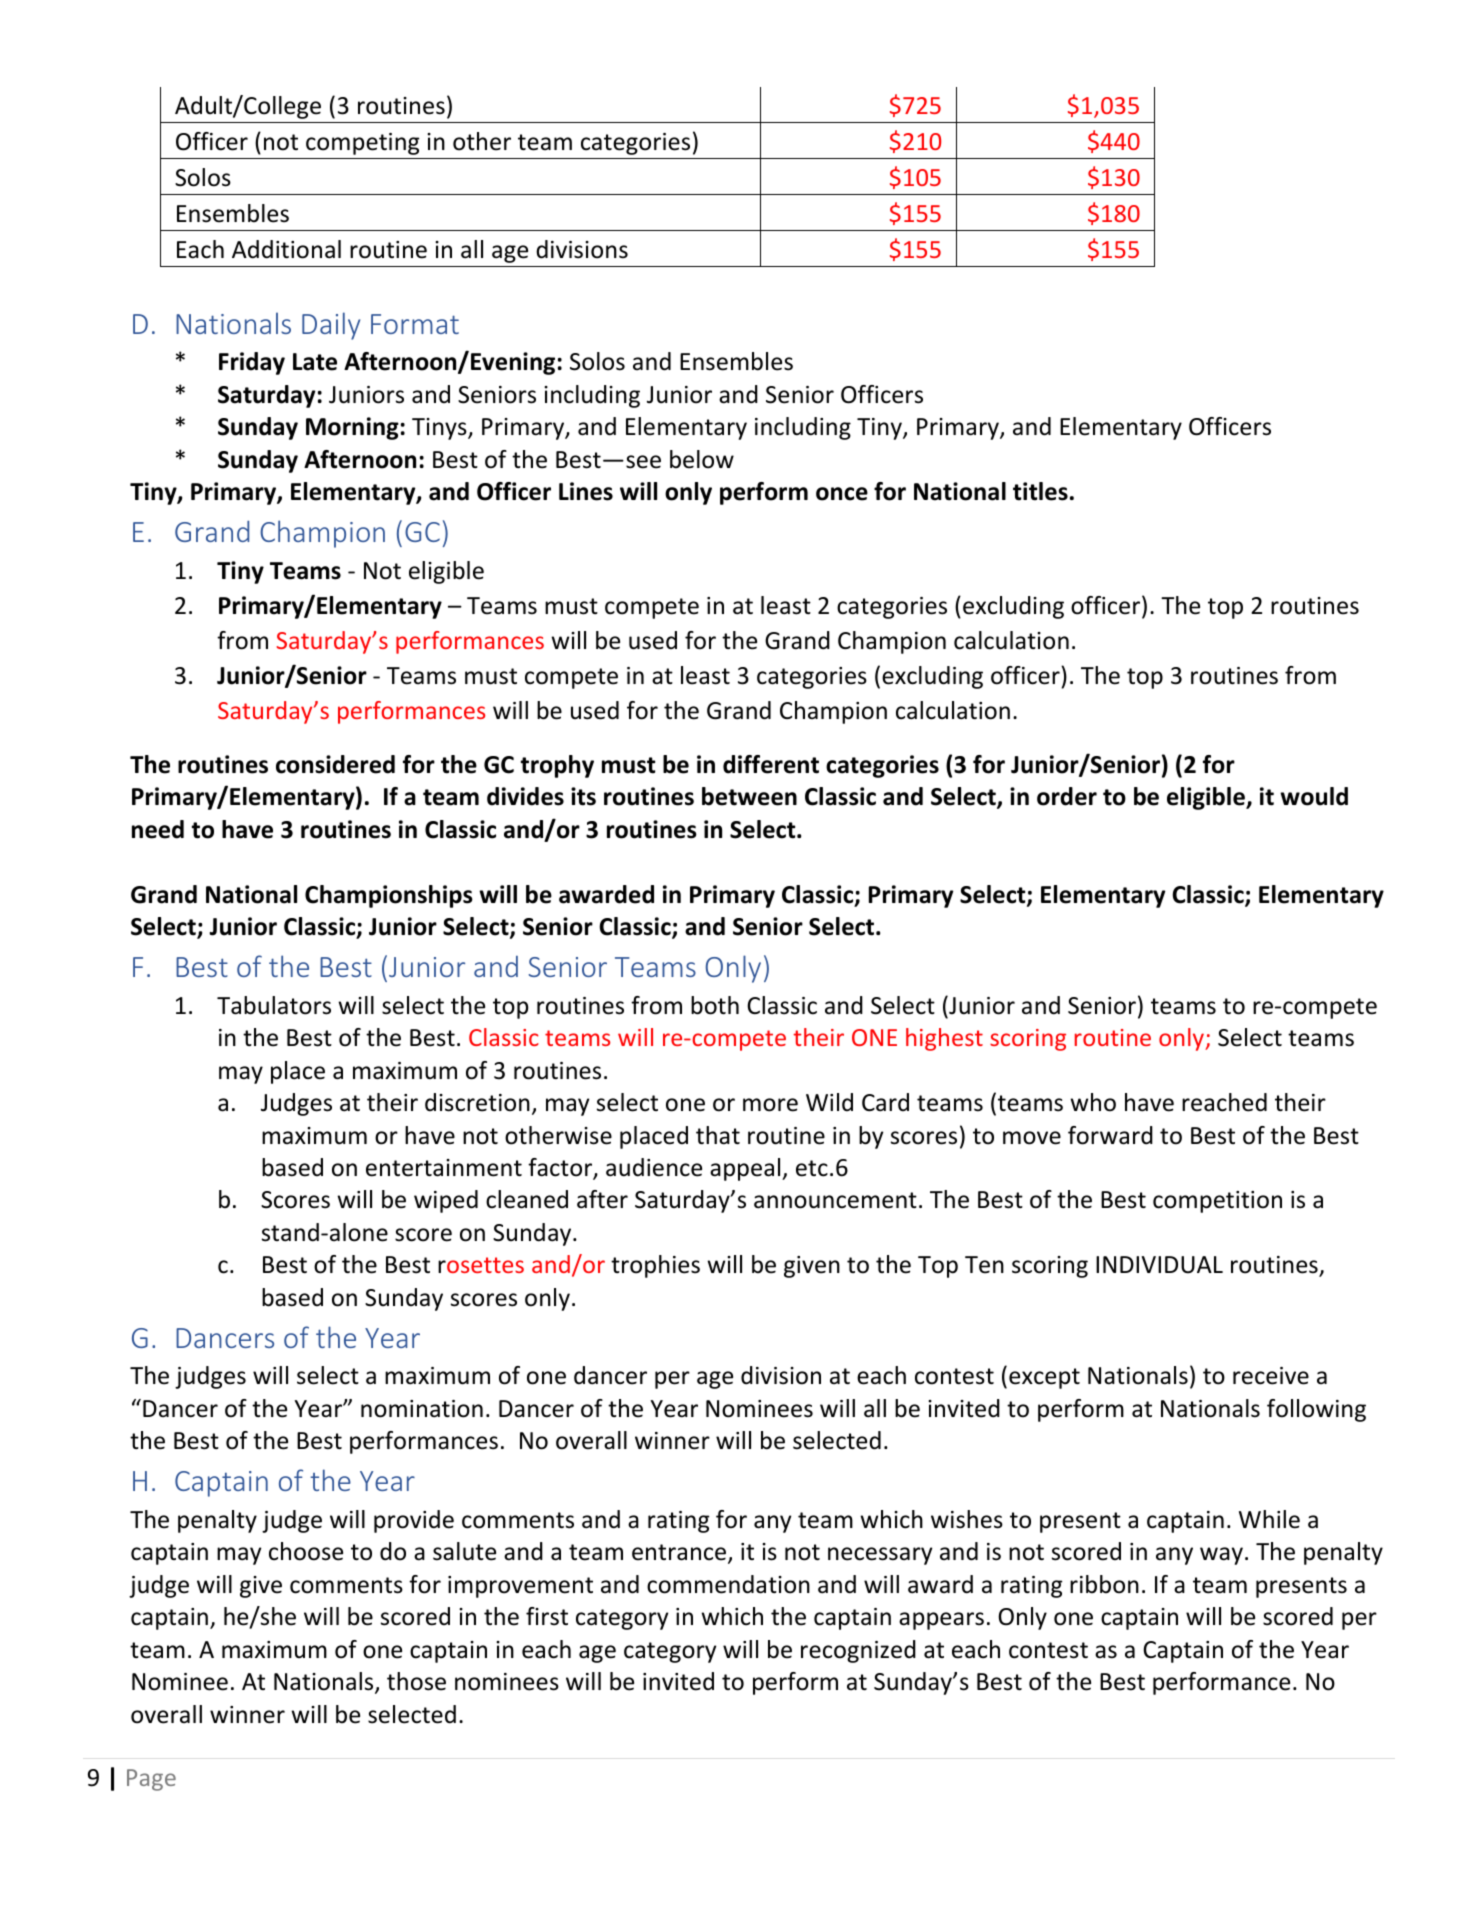 The width and height of the document is (1478, 1913). What do you see at coordinates (335, 764) in the document?
I see `considered` at bounding box center [335, 764].
